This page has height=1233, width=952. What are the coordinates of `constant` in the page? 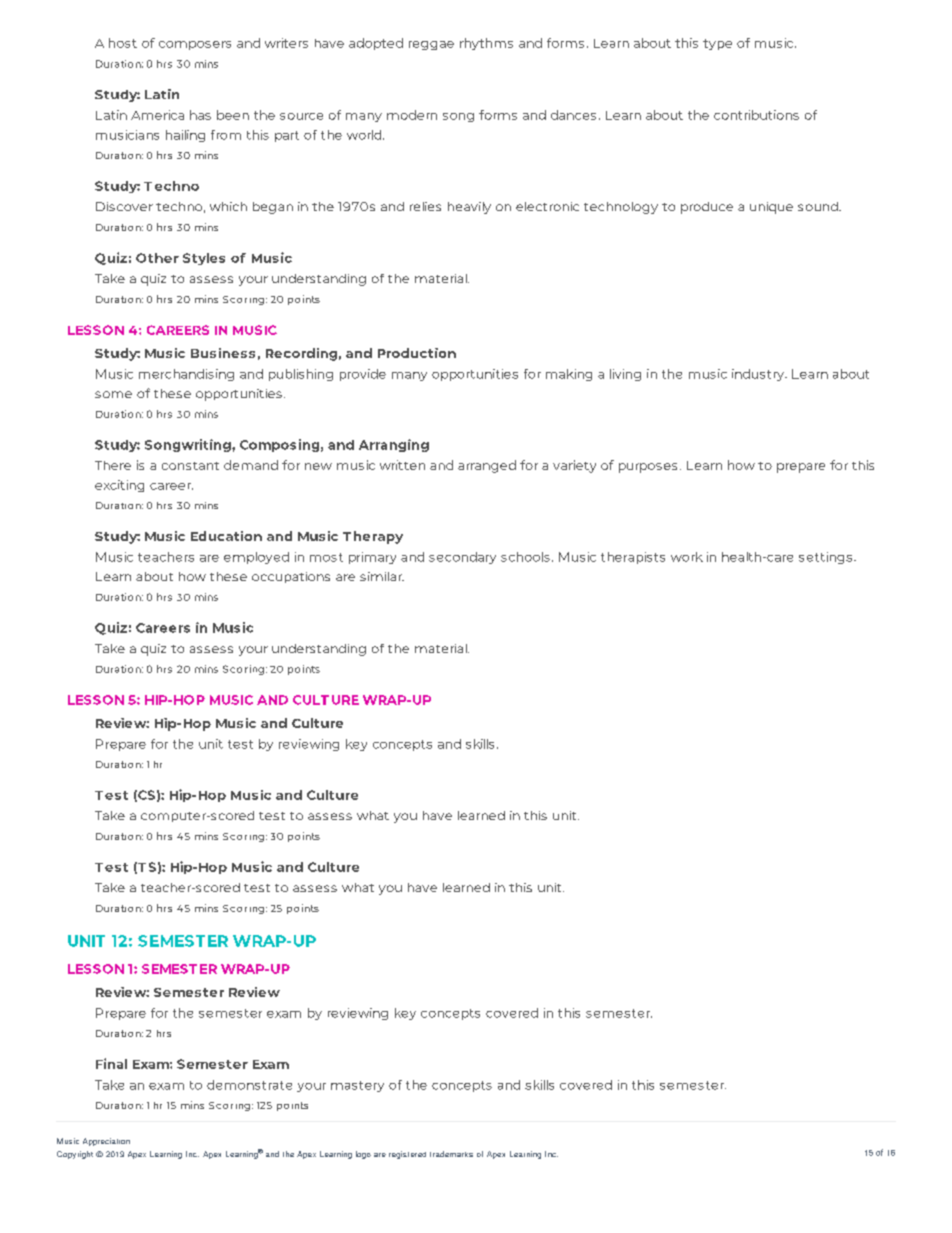 It's located at (190, 466).
